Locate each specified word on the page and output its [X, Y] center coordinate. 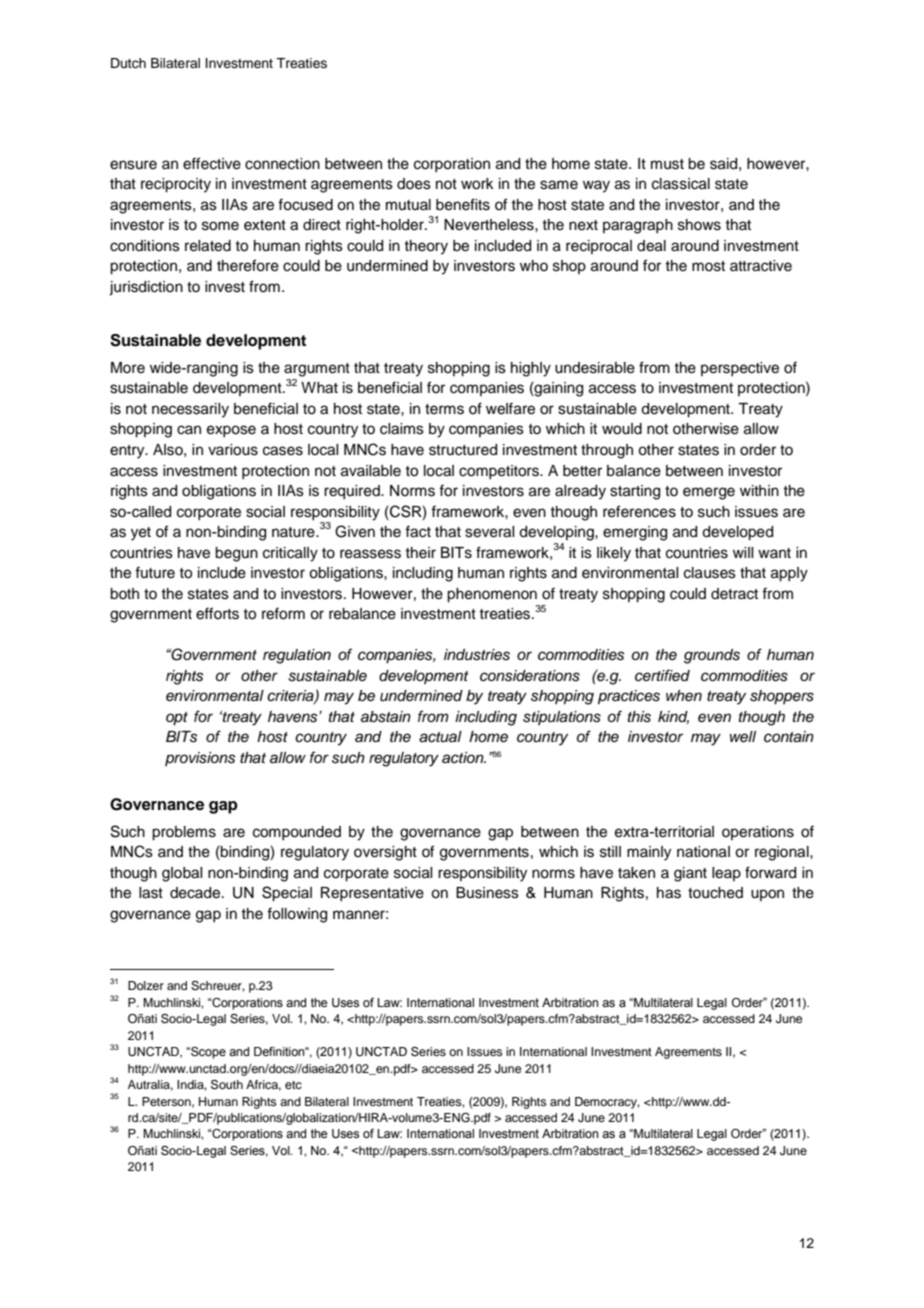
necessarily [190, 410]
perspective [740, 369]
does [414, 184]
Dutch [128, 63]
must [667, 164]
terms [444, 409]
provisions [200, 759]
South [227, 1085]
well [743, 737]
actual [440, 737]
